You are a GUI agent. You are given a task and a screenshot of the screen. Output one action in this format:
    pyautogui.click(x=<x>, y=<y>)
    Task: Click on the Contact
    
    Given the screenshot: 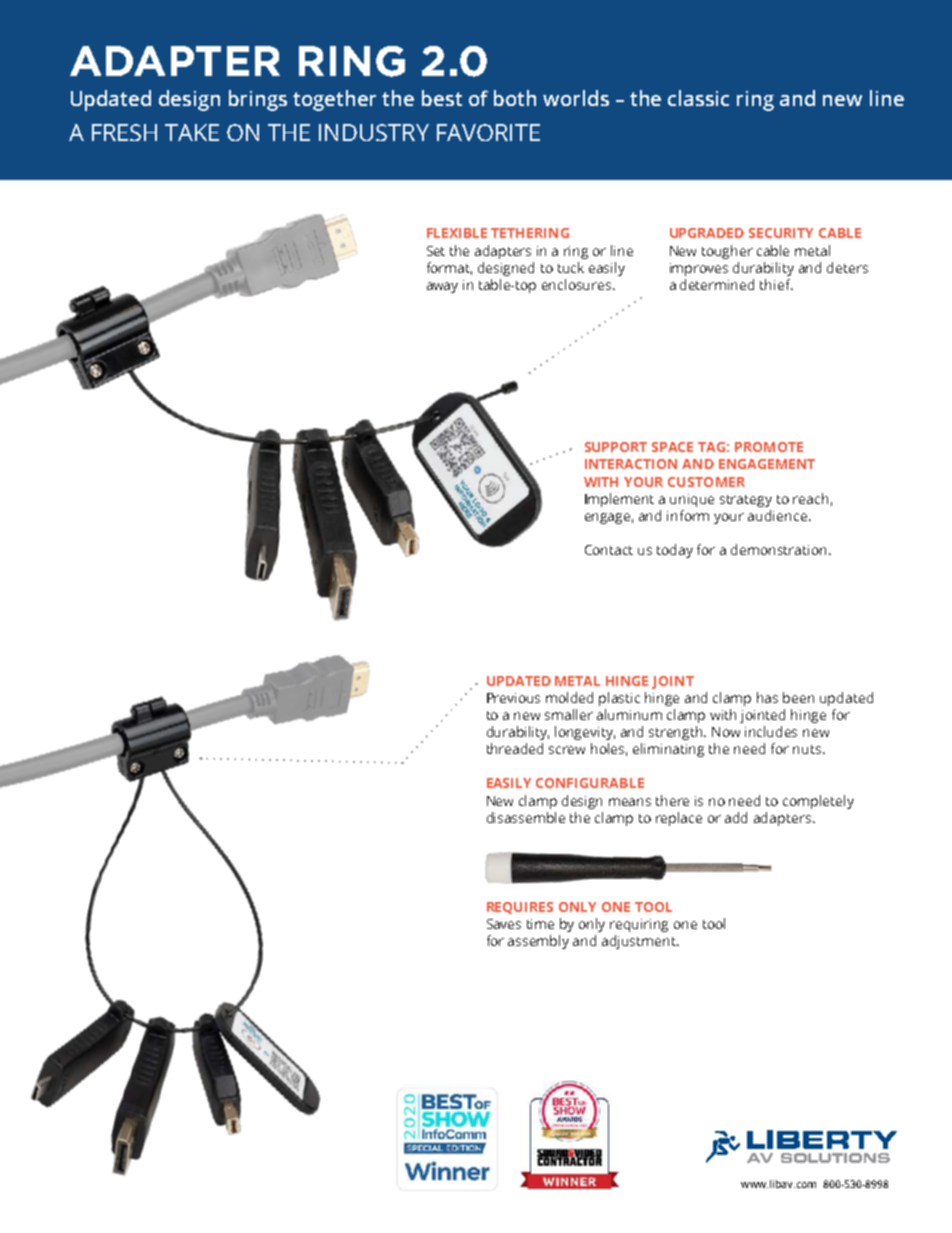 What is the action you would take?
    pyautogui.click(x=609, y=550)
